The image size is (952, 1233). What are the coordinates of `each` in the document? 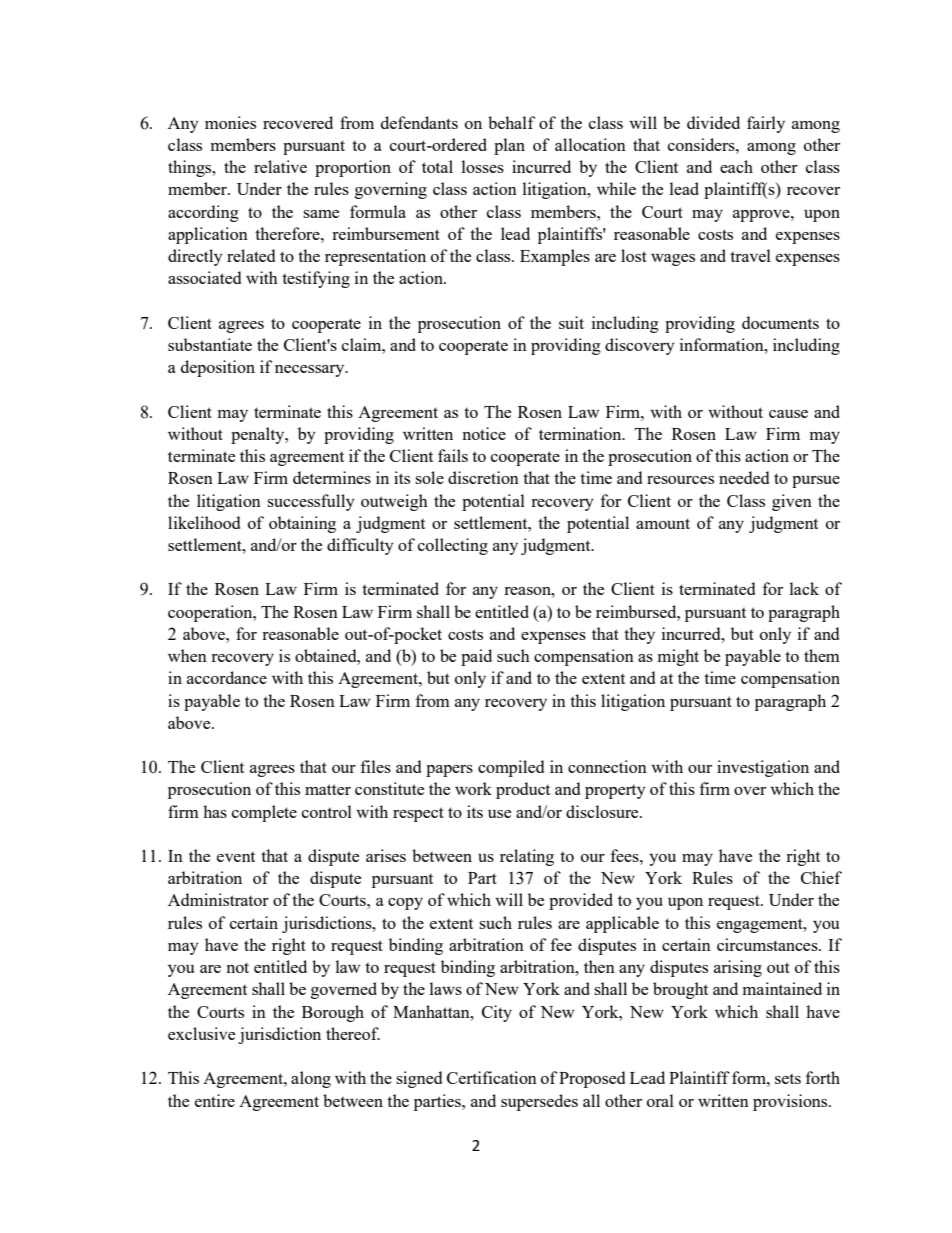 It's located at (736, 166).
